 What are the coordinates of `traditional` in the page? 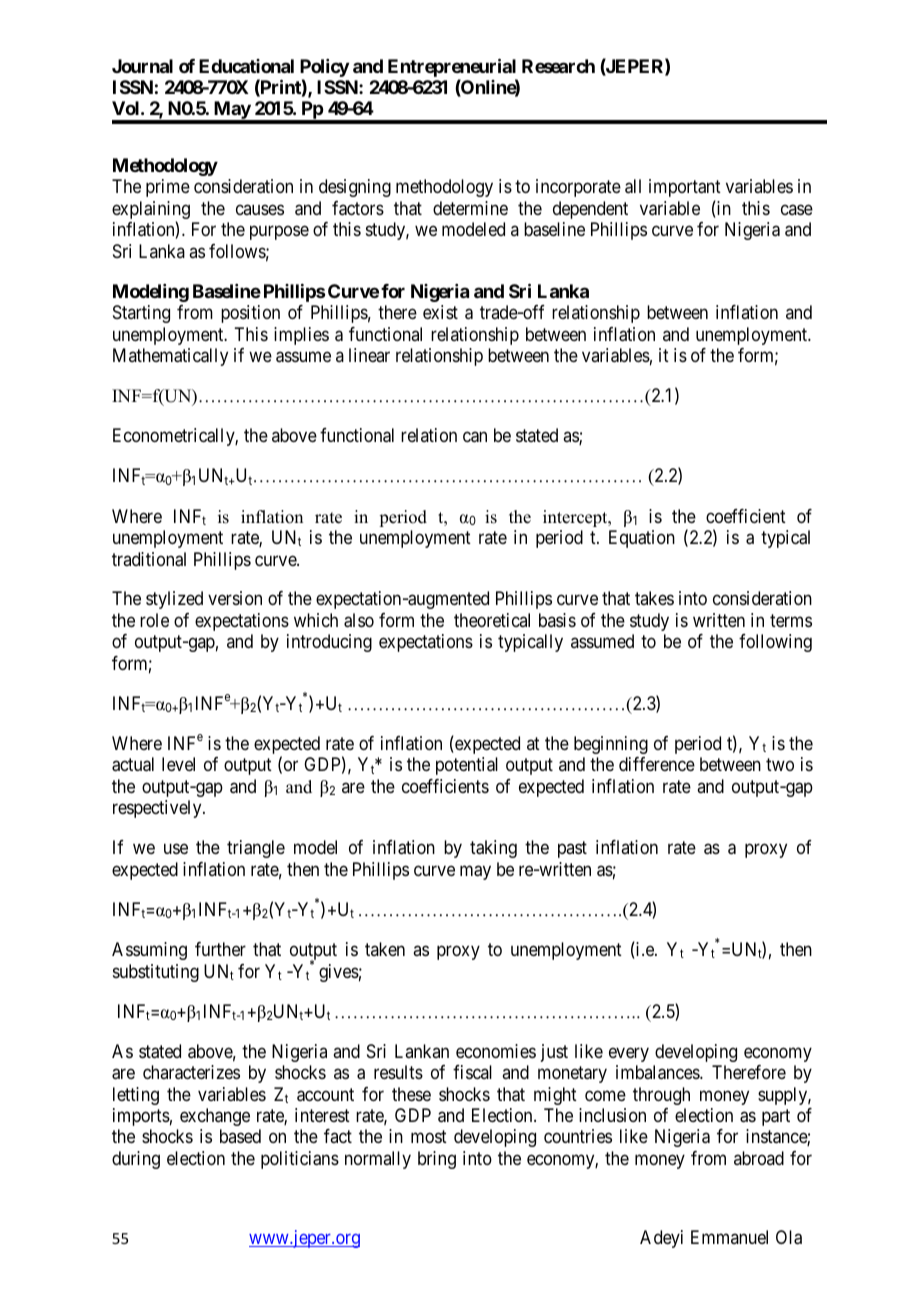 It's located at (149, 559).
